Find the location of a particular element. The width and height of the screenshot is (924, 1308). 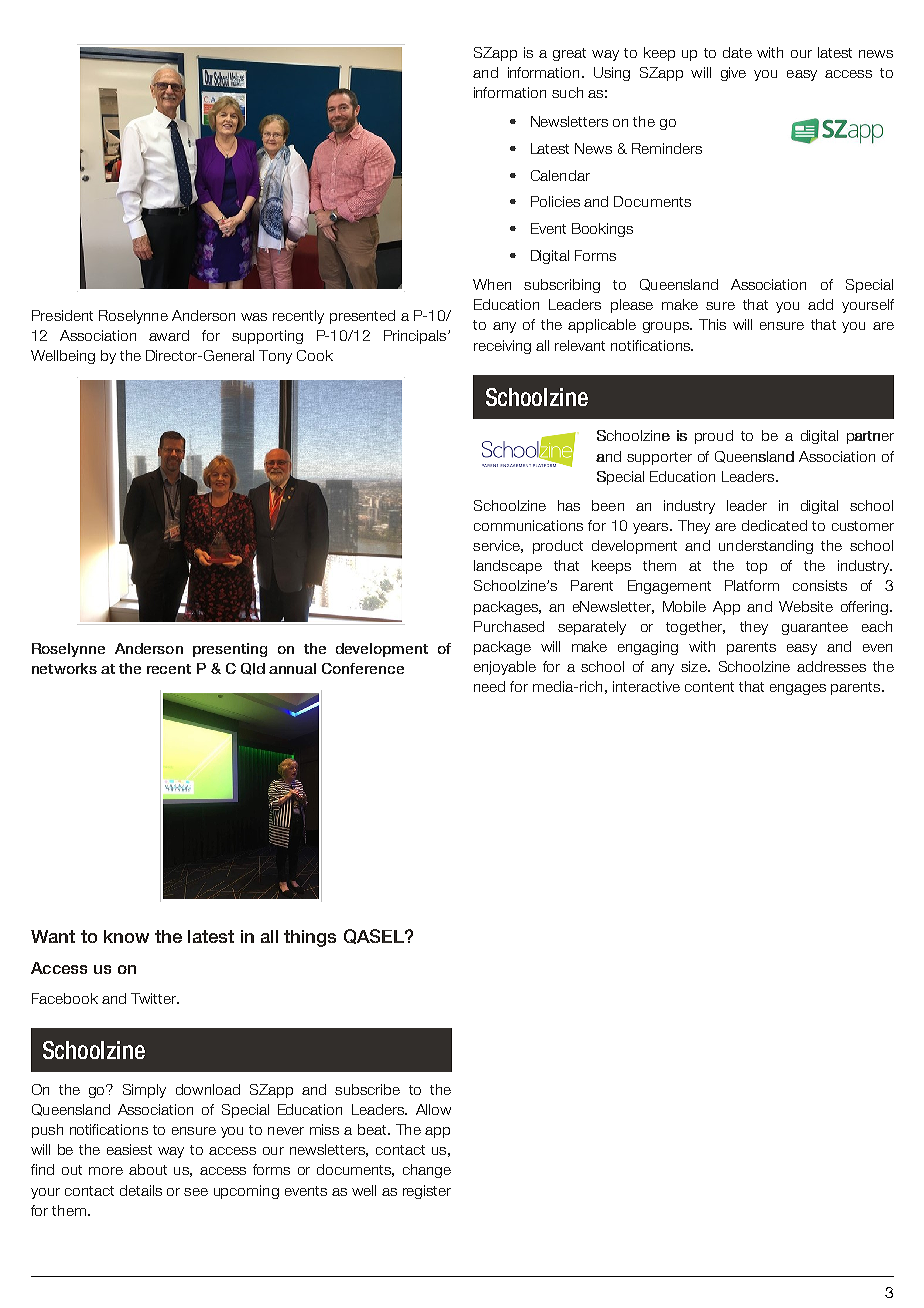

such is located at coordinates (567, 92).
